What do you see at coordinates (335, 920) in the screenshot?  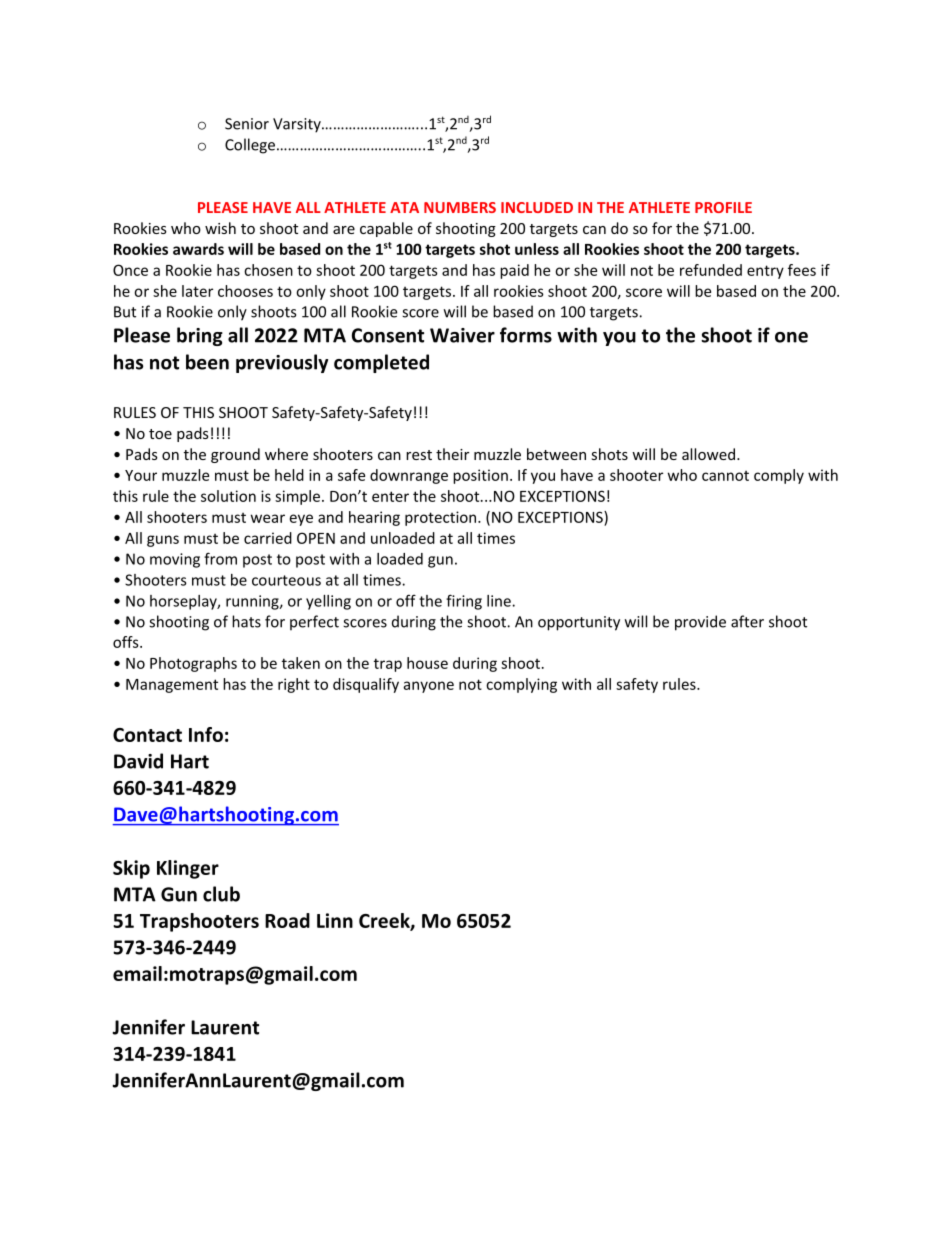 I see `Linn` at bounding box center [335, 920].
